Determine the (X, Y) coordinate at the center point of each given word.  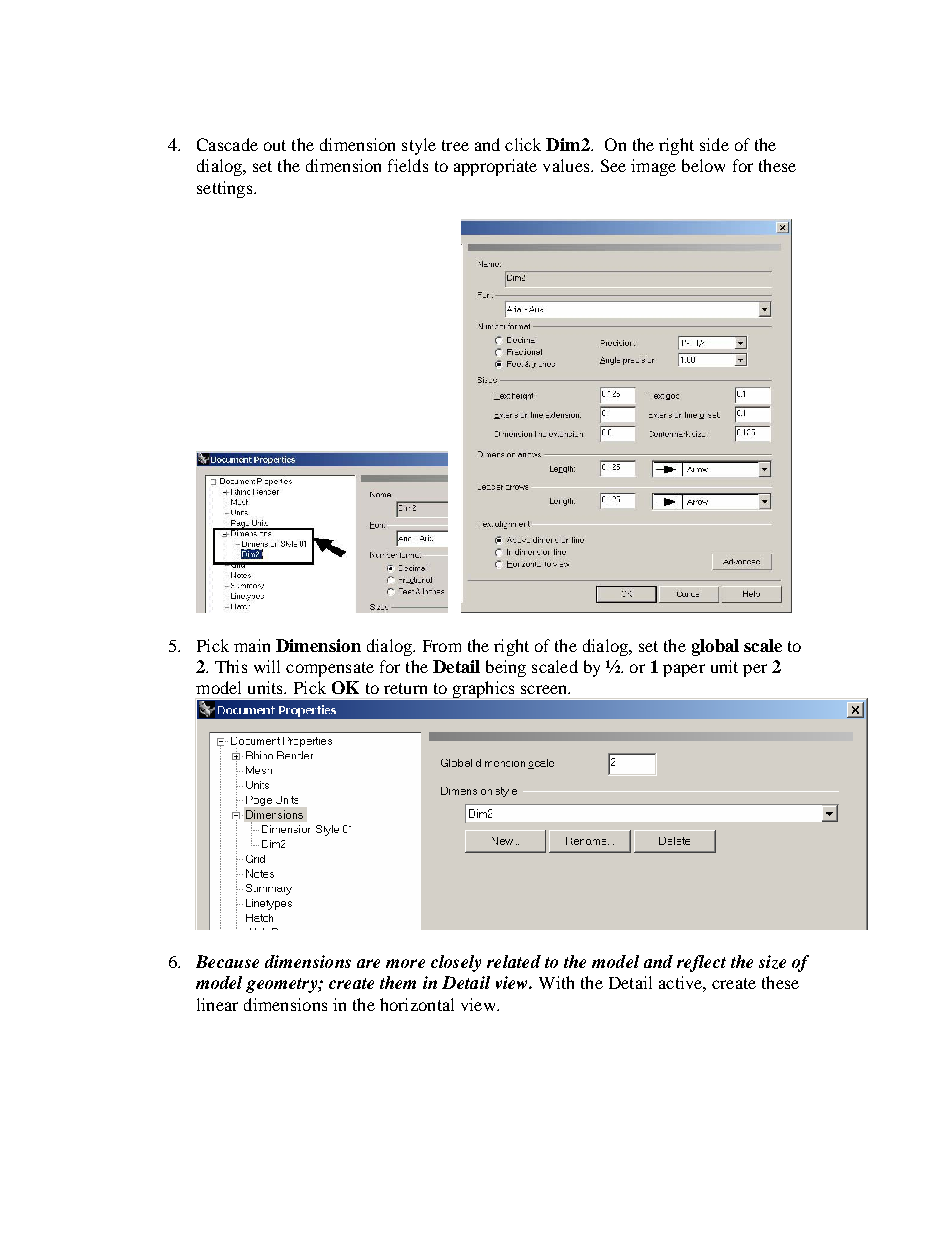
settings (226, 189)
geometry (282, 985)
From (442, 646)
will (267, 666)
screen (545, 689)
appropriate (495, 167)
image (653, 167)
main (252, 645)
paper (684, 670)
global (715, 647)
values (567, 165)
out (275, 145)
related (514, 961)
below (703, 165)
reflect (701, 963)
